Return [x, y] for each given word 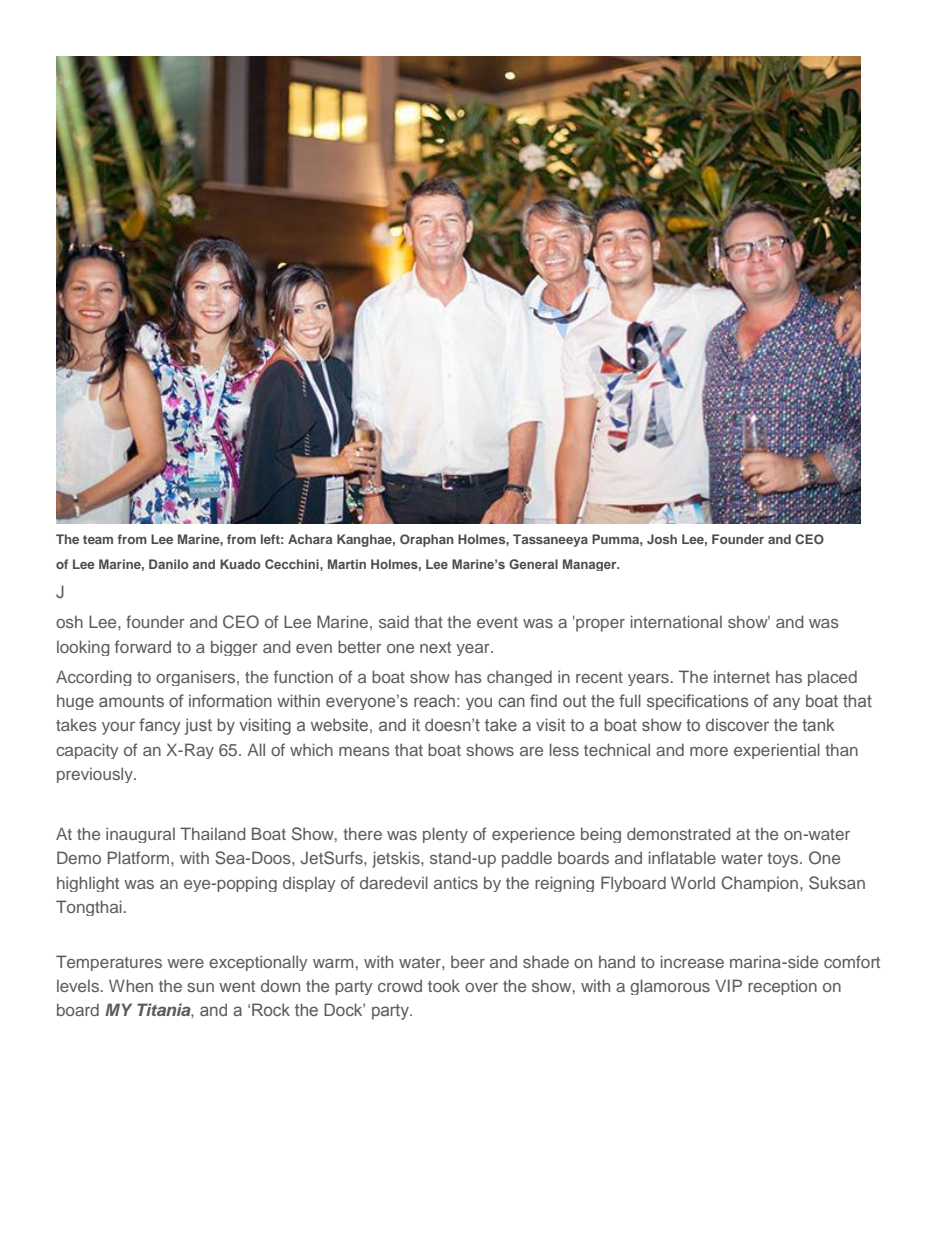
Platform [138, 857]
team [98, 539]
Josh [662, 539]
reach [434, 700]
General [533, 564]
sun [200, 987]
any [786, 703]
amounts [131, 701]
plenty [445, 835]
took [444, 985]
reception [782, 987]
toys [784, 860]
